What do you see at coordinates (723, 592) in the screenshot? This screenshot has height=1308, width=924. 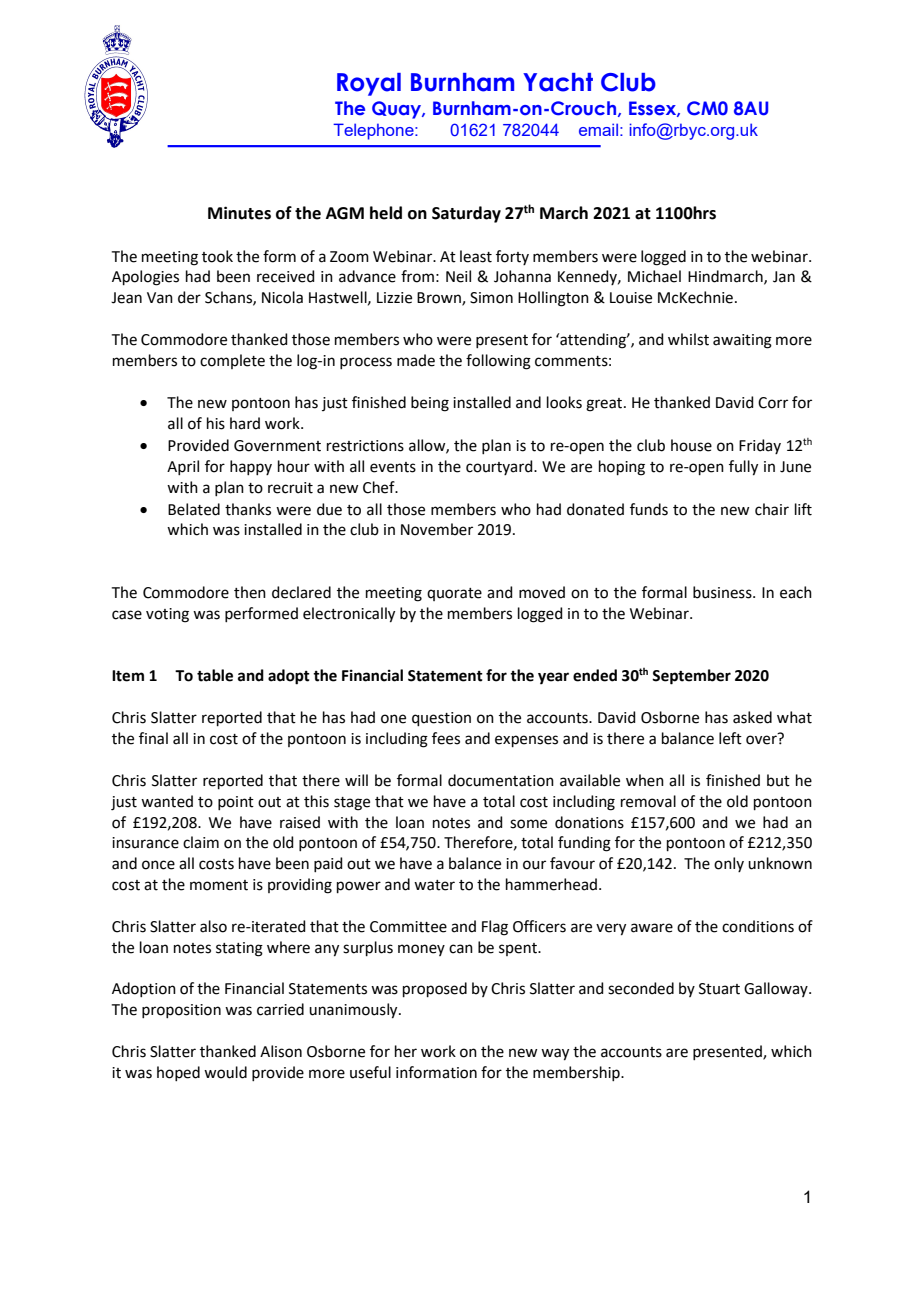 I see `business` at bounding box center [723, 592].
